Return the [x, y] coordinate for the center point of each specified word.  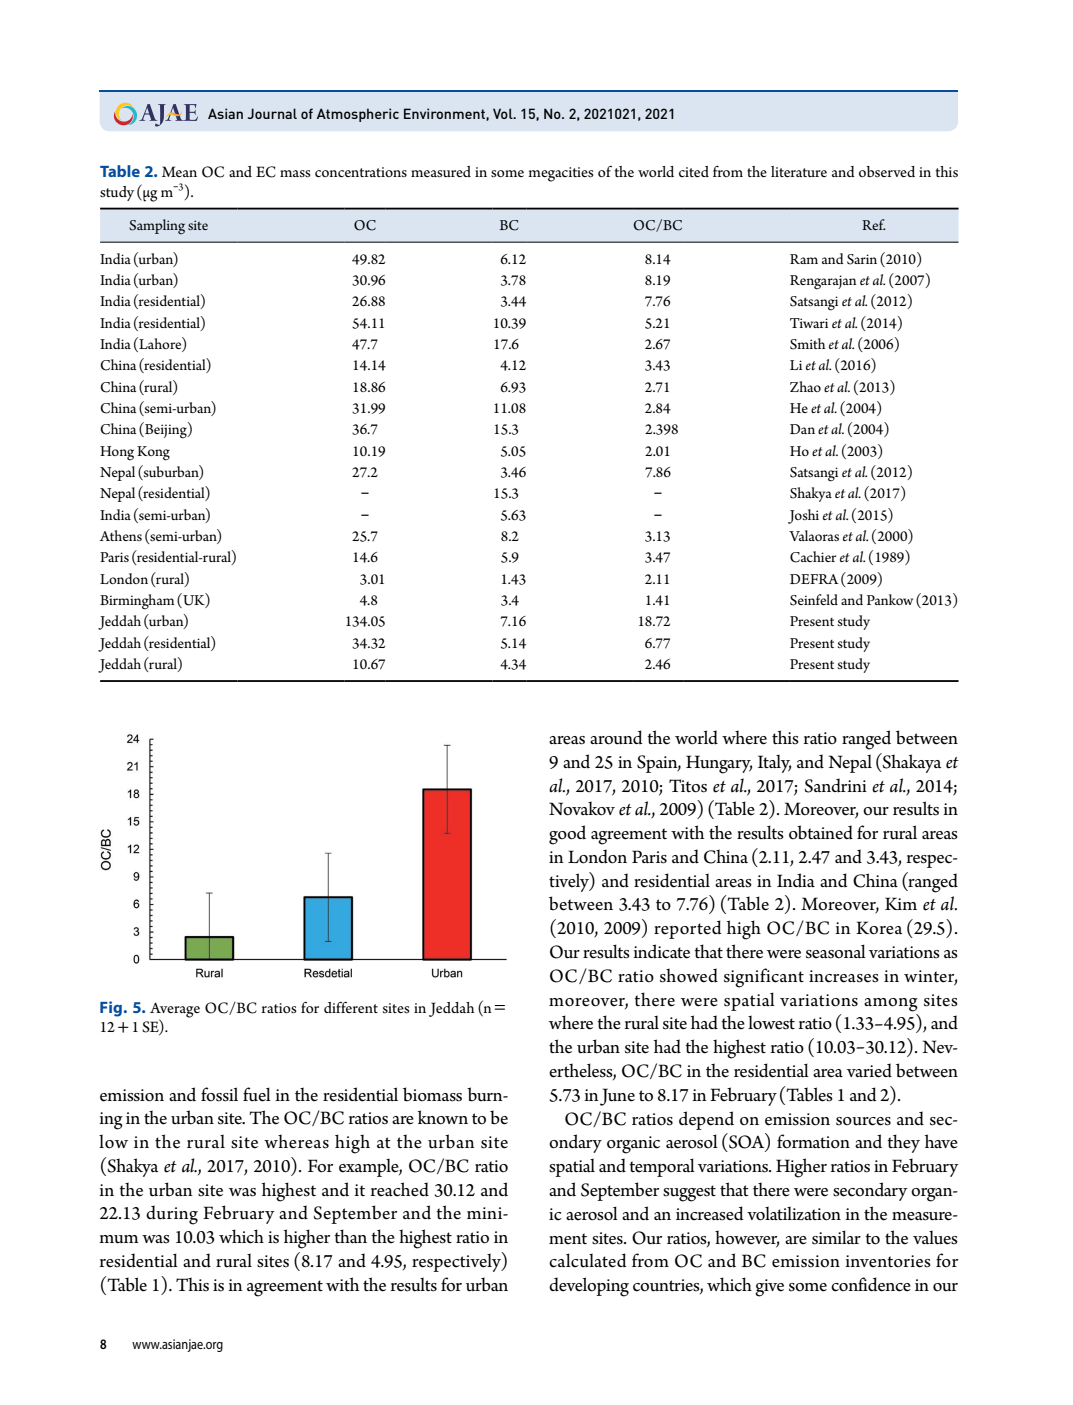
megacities [561, 174]
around [616, 737]
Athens [120, 535]
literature [799, 171]
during [172, 1215]
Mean [179, 171]
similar [836, 1237]
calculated [588, 1260]
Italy [774, 763]
